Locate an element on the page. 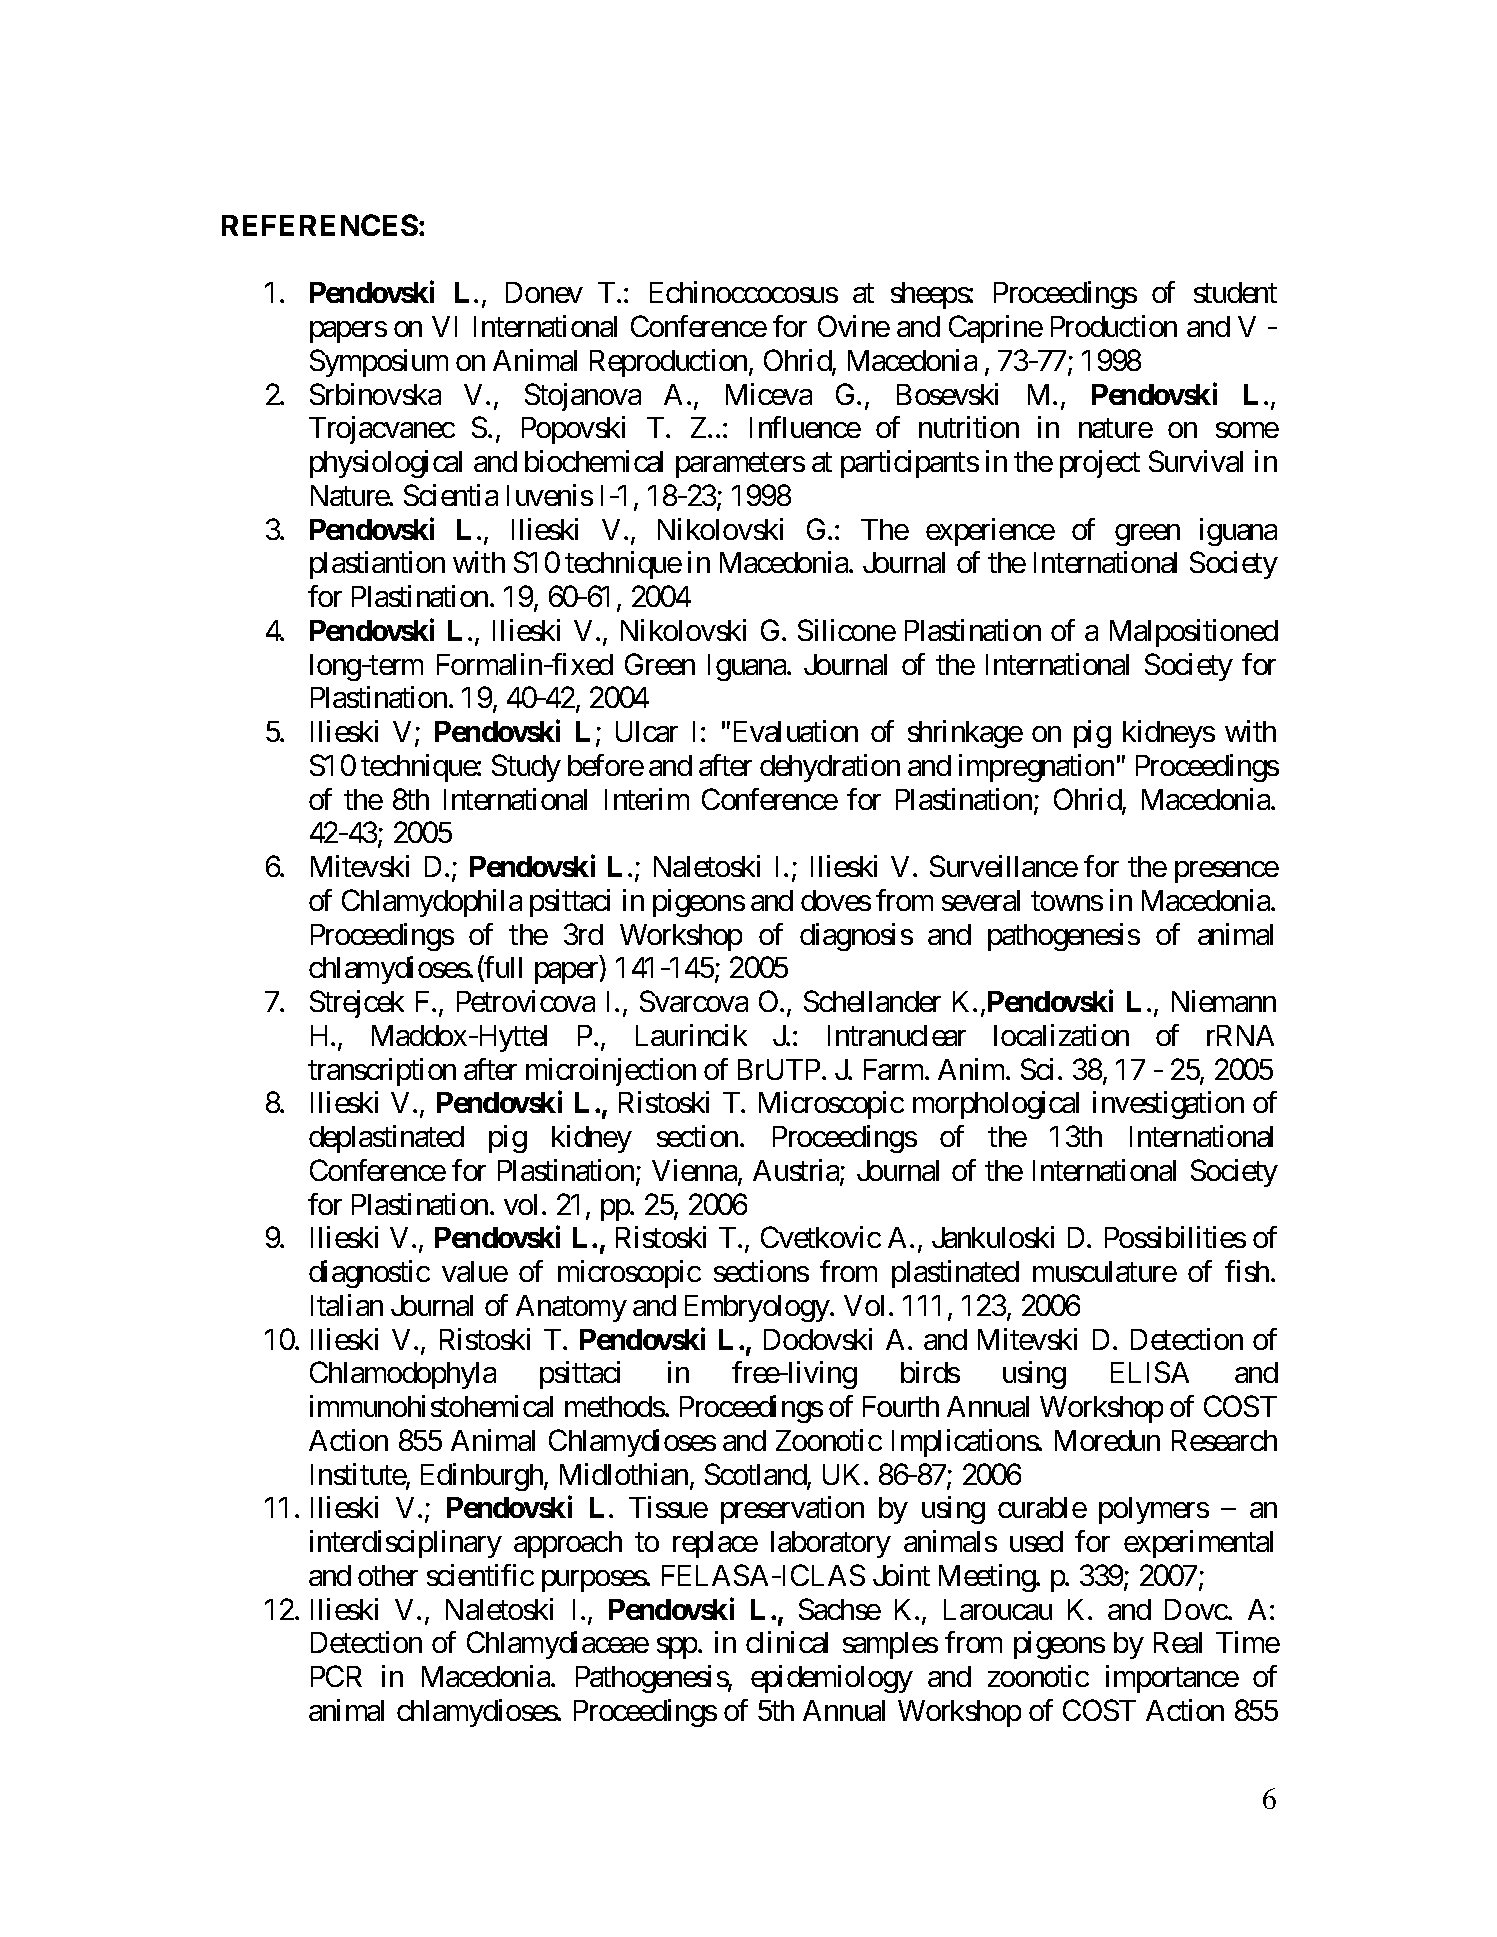  scientific is located at coordinates (480, 1575).
